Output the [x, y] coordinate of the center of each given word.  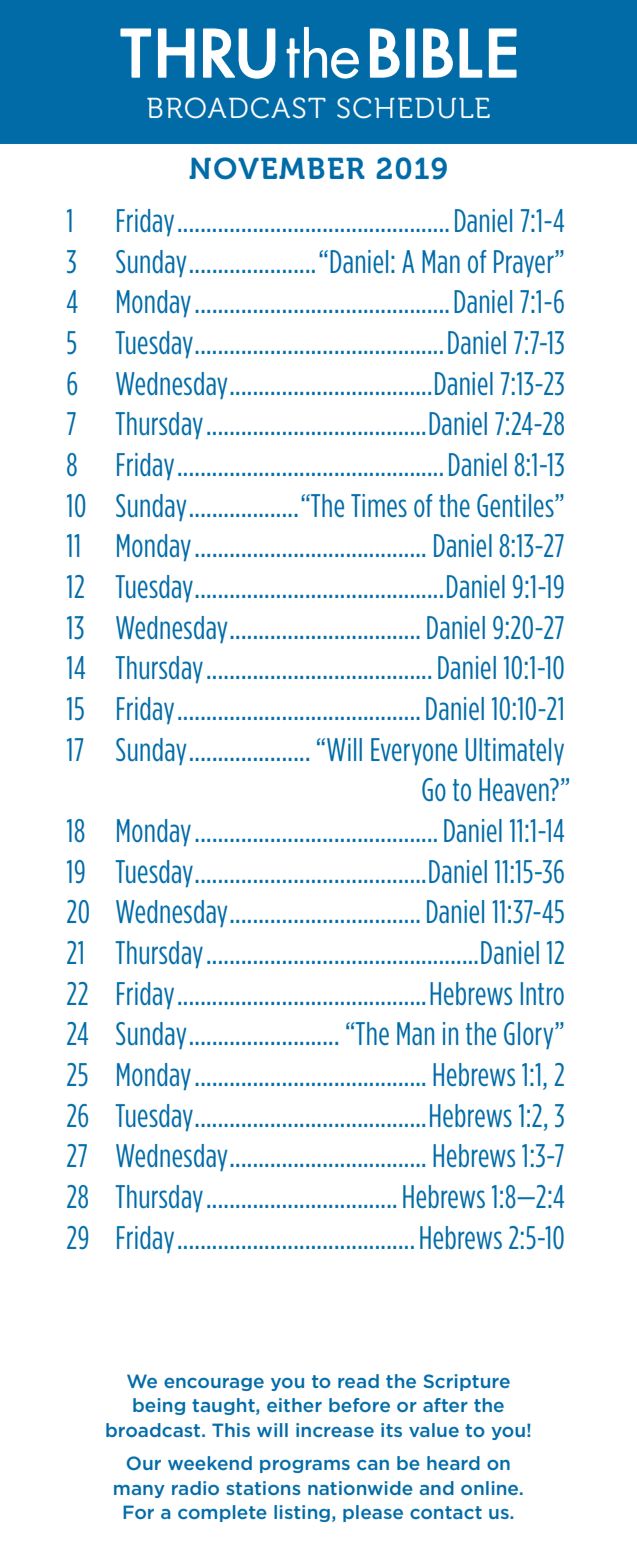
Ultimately [515, 751]
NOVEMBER [277, 168]
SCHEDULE [413, 108]
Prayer [525, 263]
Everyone [414, 751]
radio [195, 1488]
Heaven [515, 789]
